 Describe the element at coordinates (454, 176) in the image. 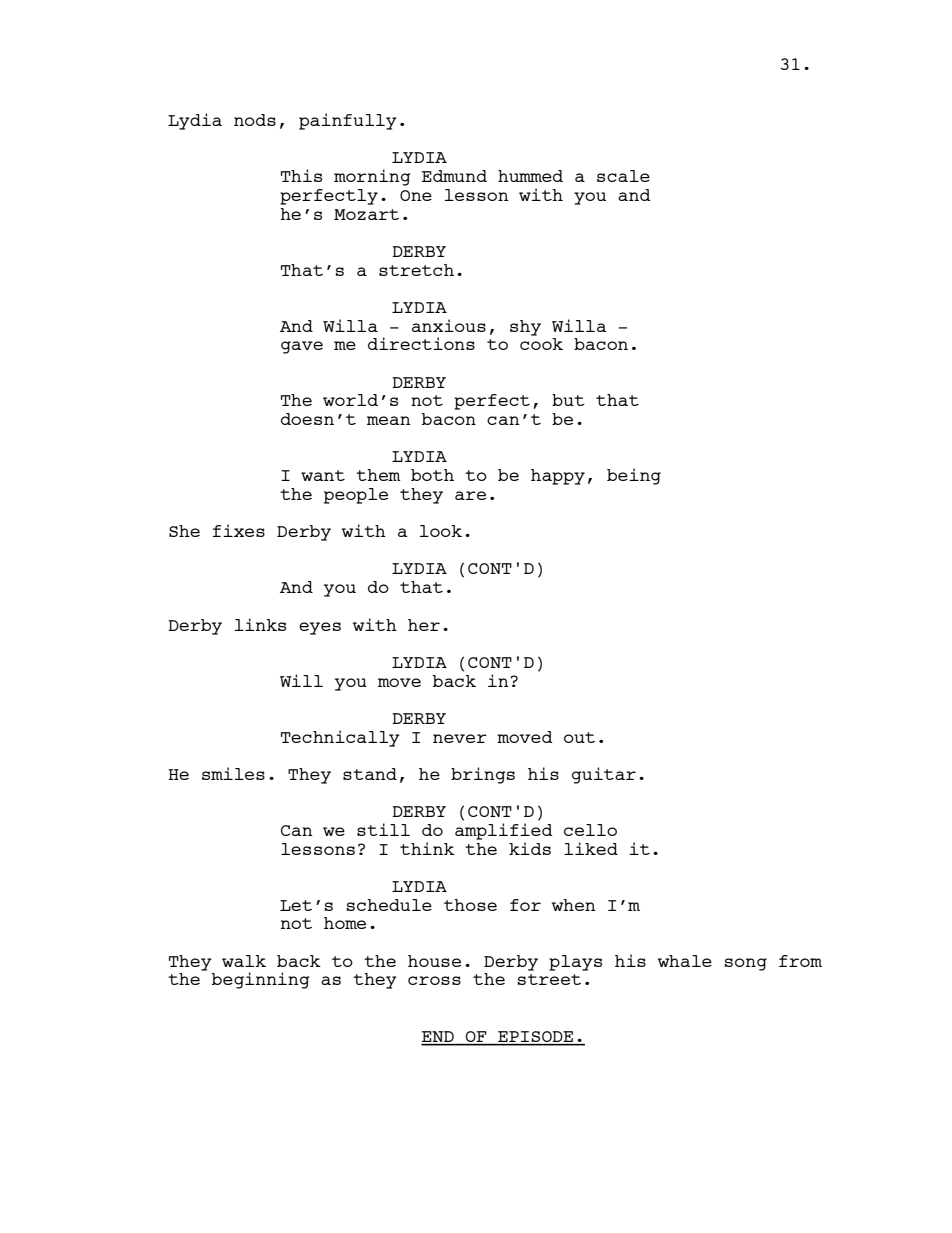

I see `Edmund` at that location.
